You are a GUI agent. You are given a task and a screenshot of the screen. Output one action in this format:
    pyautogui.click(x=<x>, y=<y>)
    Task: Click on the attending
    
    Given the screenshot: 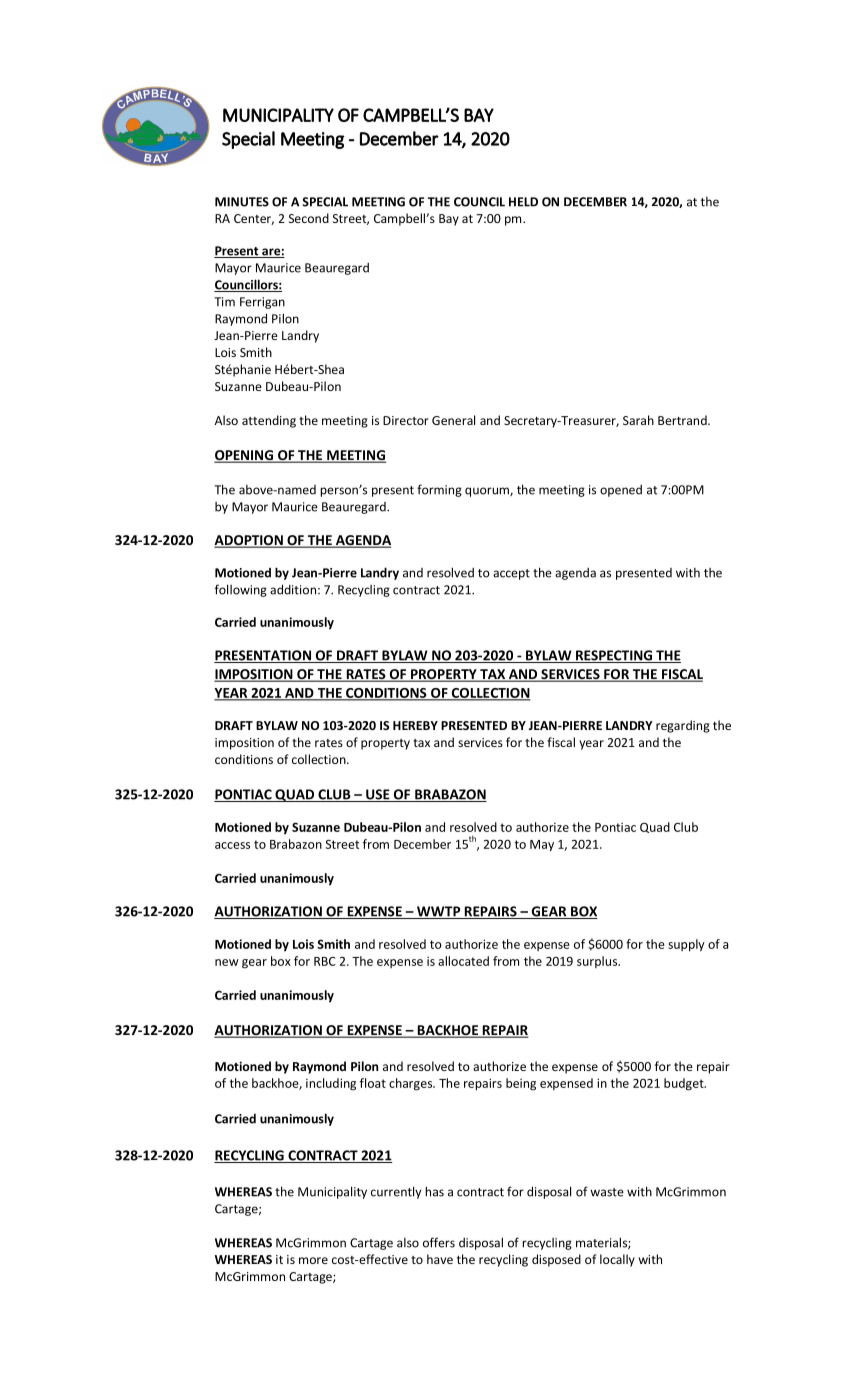 What is the action you would take?
    pyautogui.click(x=269, y=421)
